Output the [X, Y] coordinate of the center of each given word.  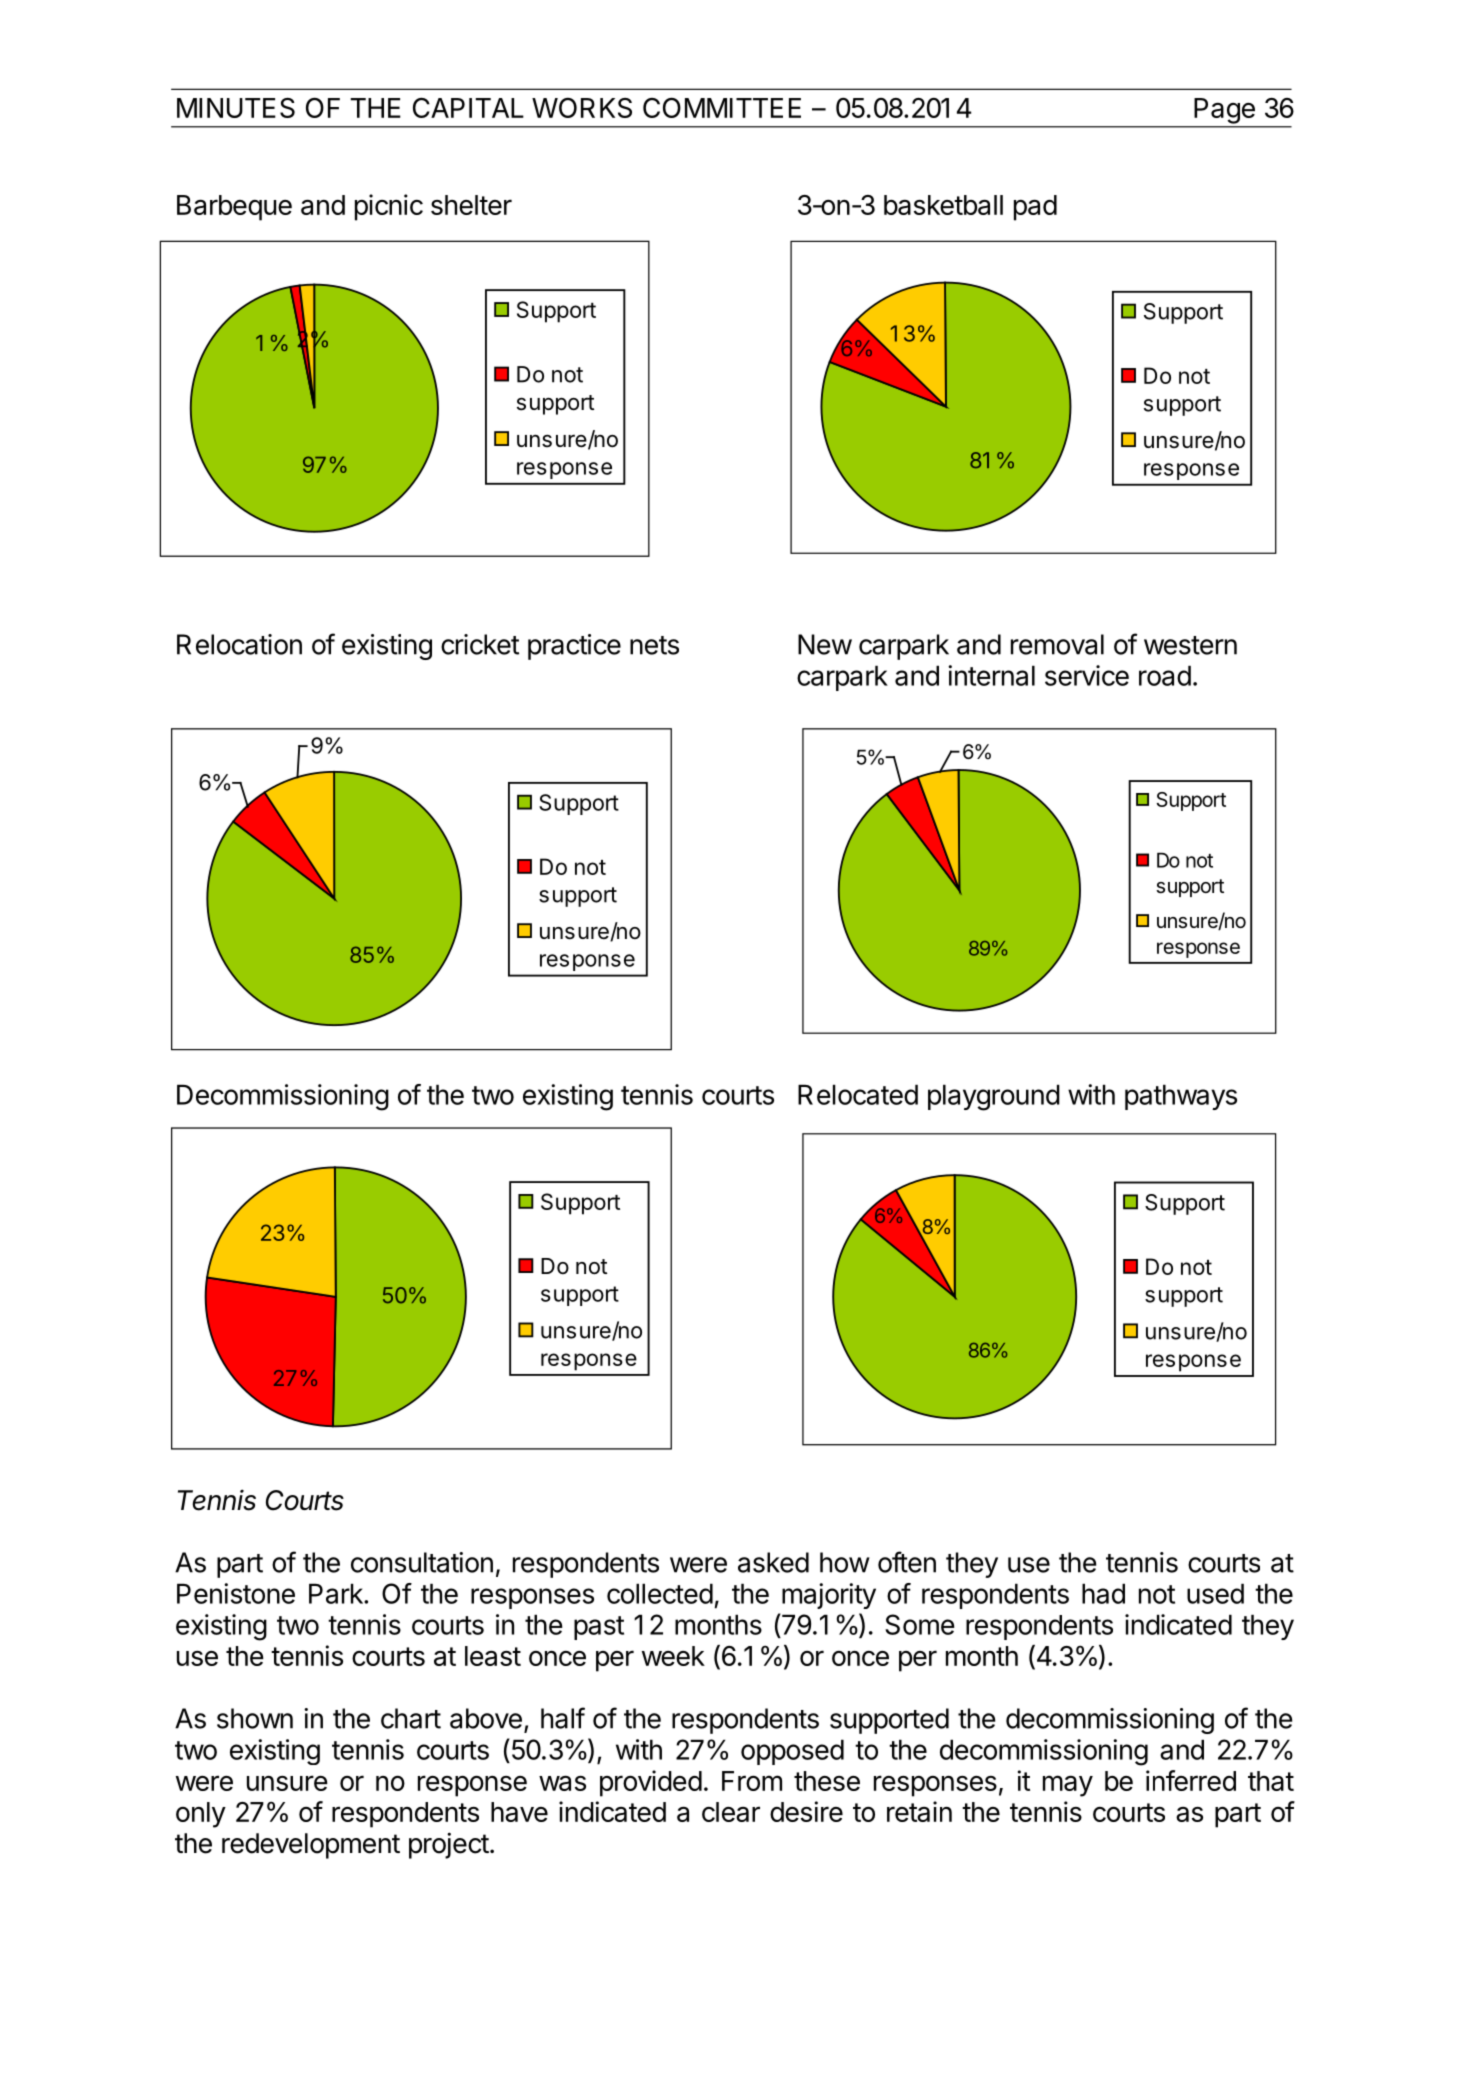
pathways [1181, 1097]
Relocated [858, 1094]
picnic [389, 207]
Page [1225, 111]
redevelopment [311, 1846]
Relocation [239, 644]
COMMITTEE [722, 107]
